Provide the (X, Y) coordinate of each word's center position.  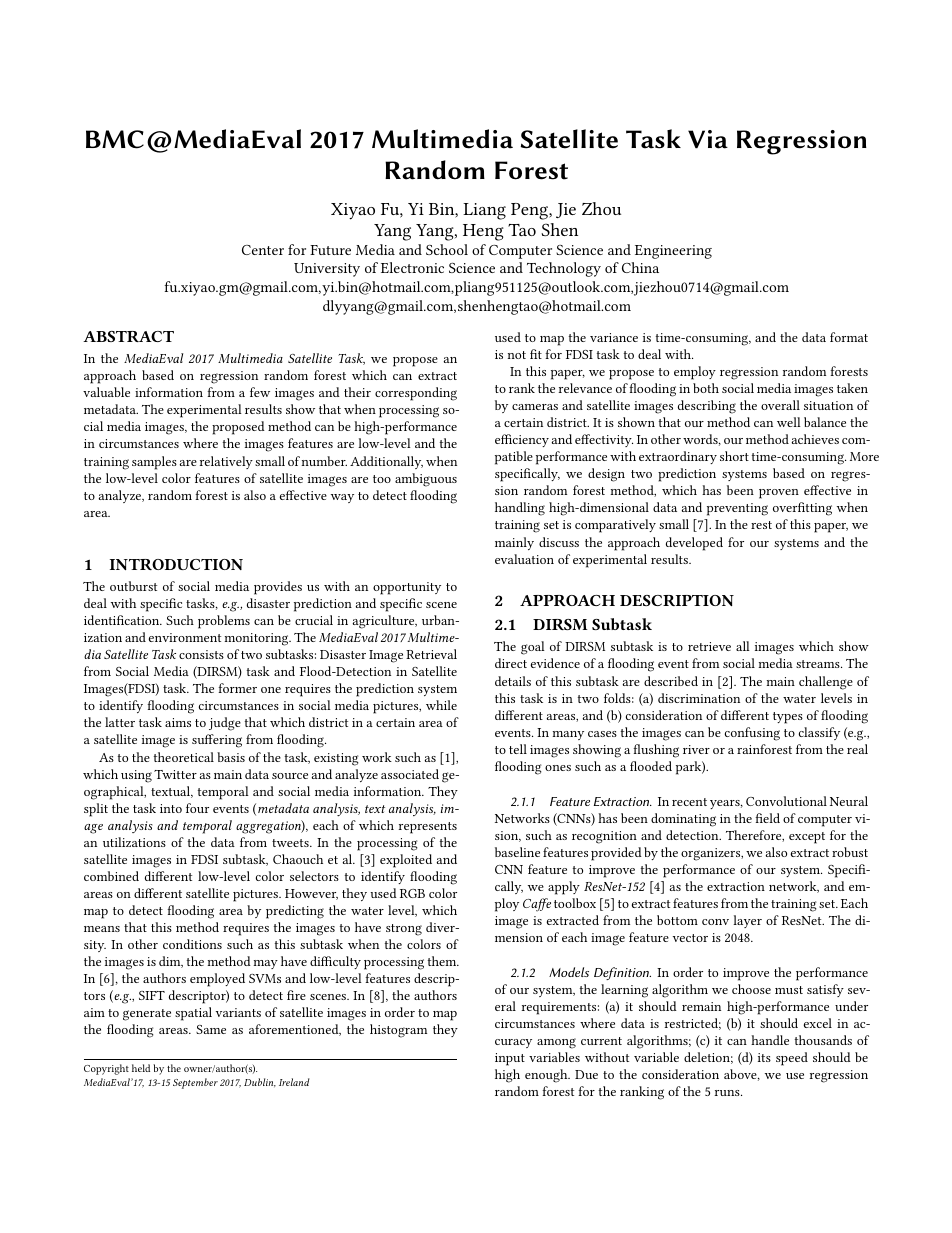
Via (708, 139)
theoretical (184, 757)
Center (263, 250)
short (734, 456)
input (510, 1059)
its (764, 1057)
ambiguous (426, 480)
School (447, 249)
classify (819, 733)
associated (410, 774)
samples (154, 463)
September (195, 1083)
